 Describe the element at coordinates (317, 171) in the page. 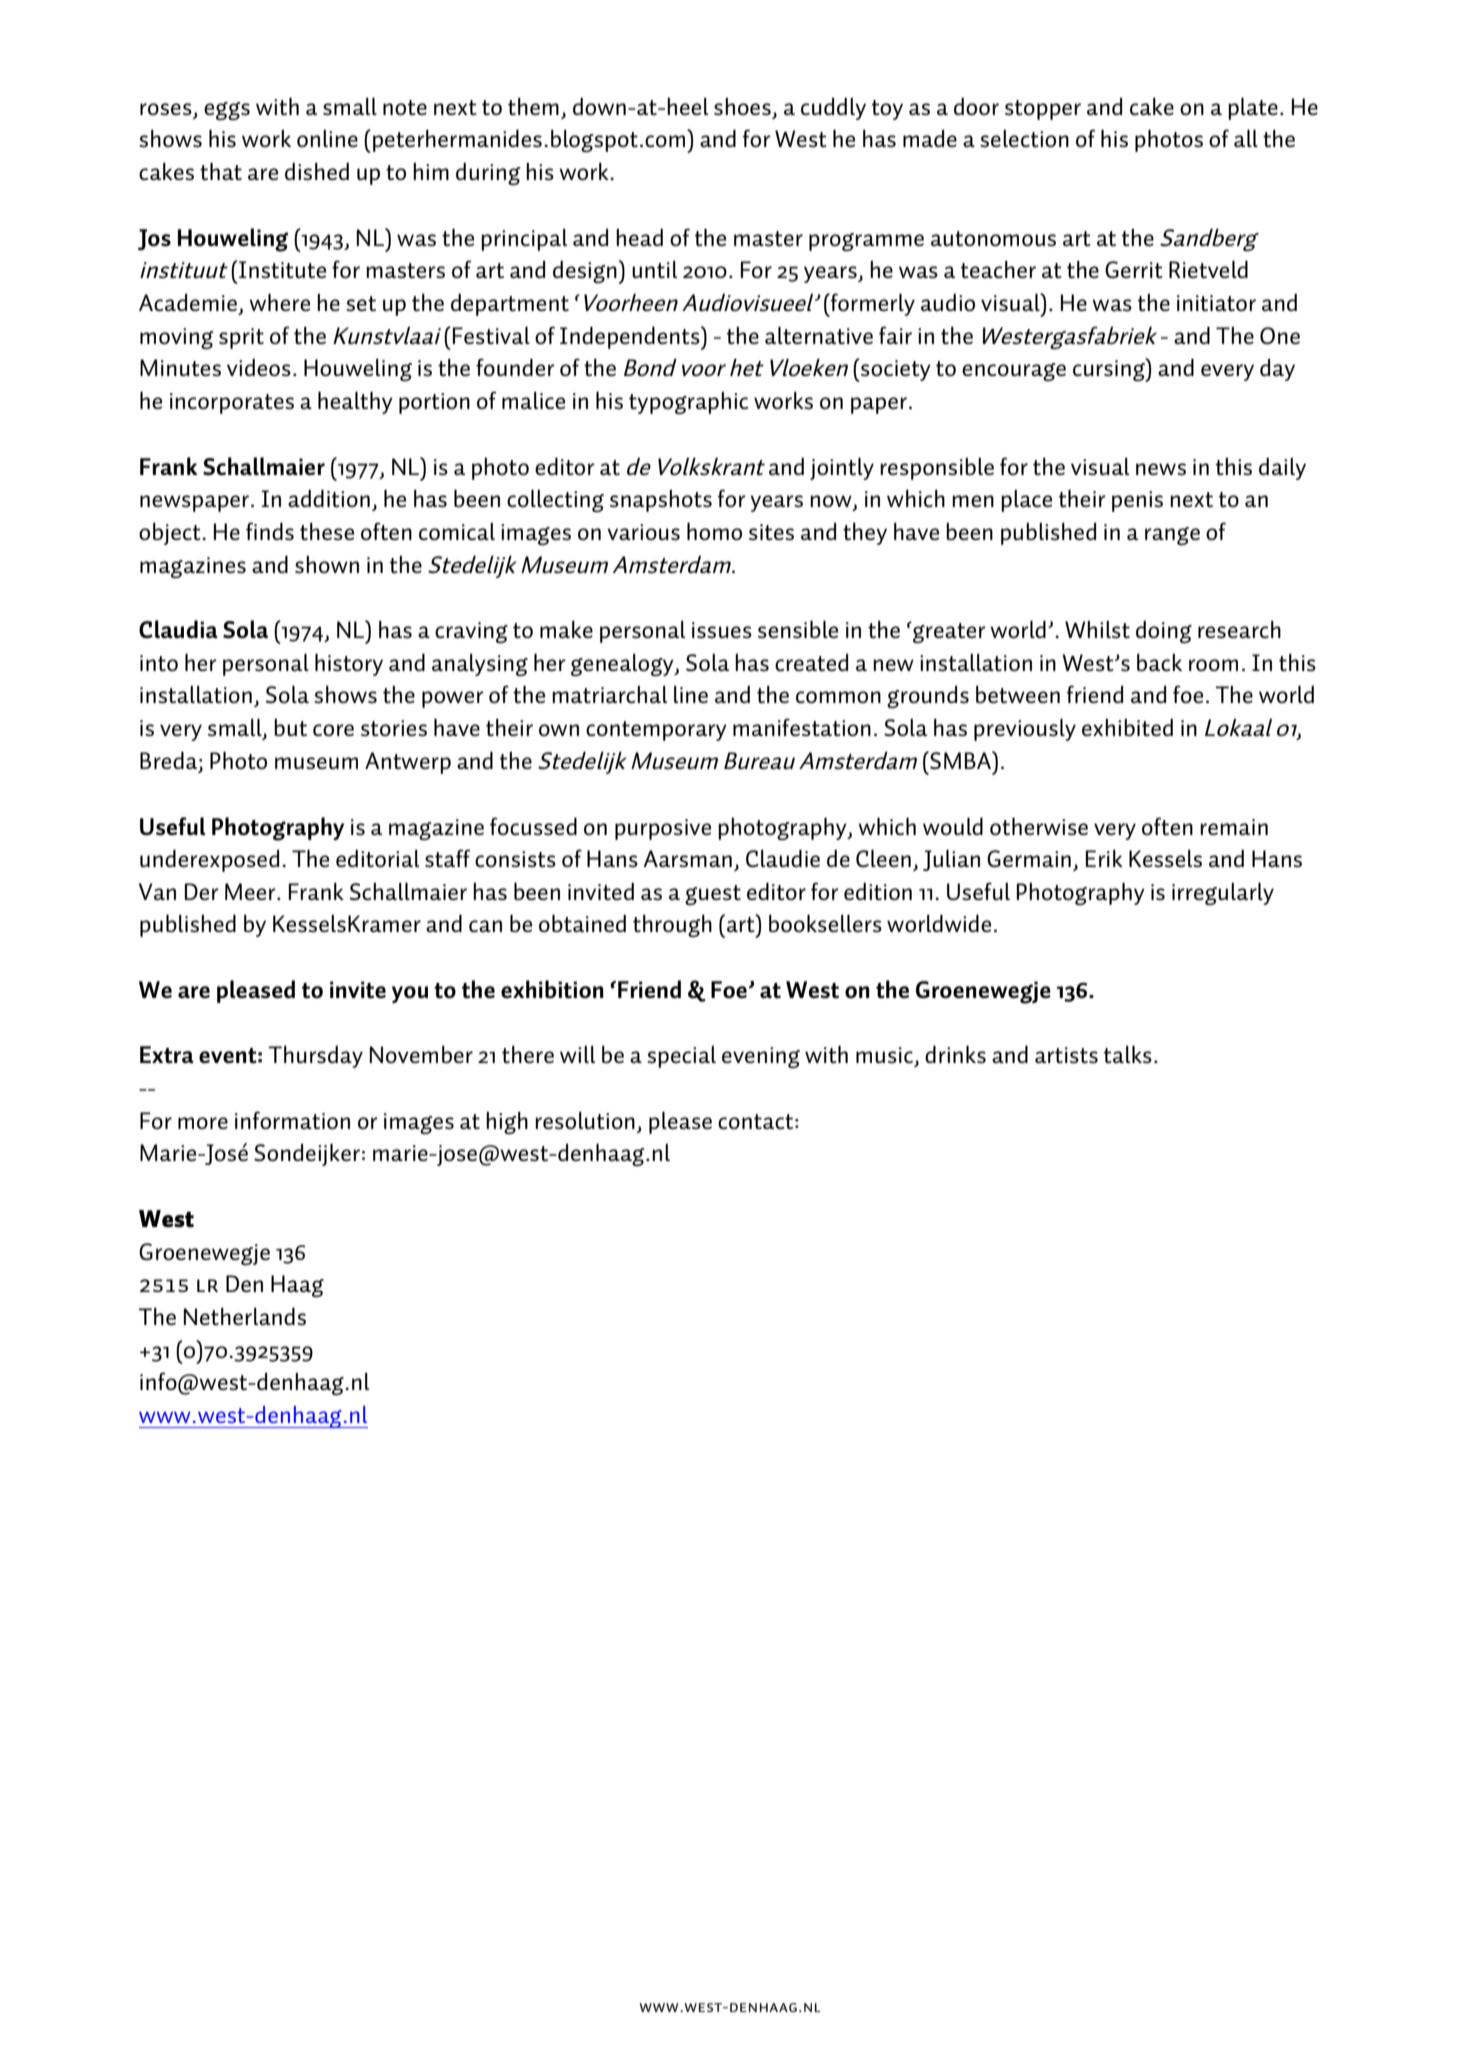

I see `dished` at that location.
